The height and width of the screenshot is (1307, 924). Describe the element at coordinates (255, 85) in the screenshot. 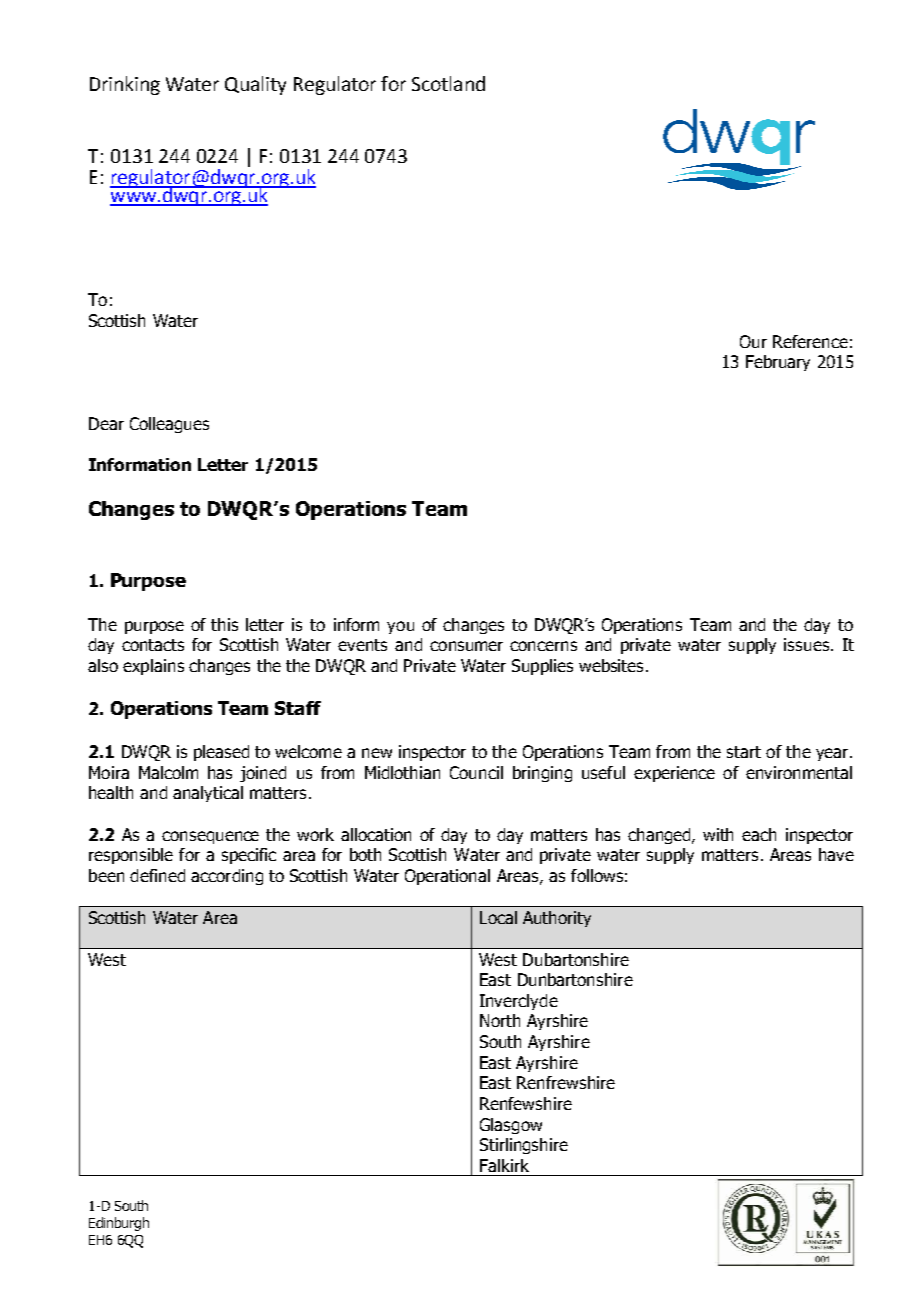

I see `Quality` at that location.
